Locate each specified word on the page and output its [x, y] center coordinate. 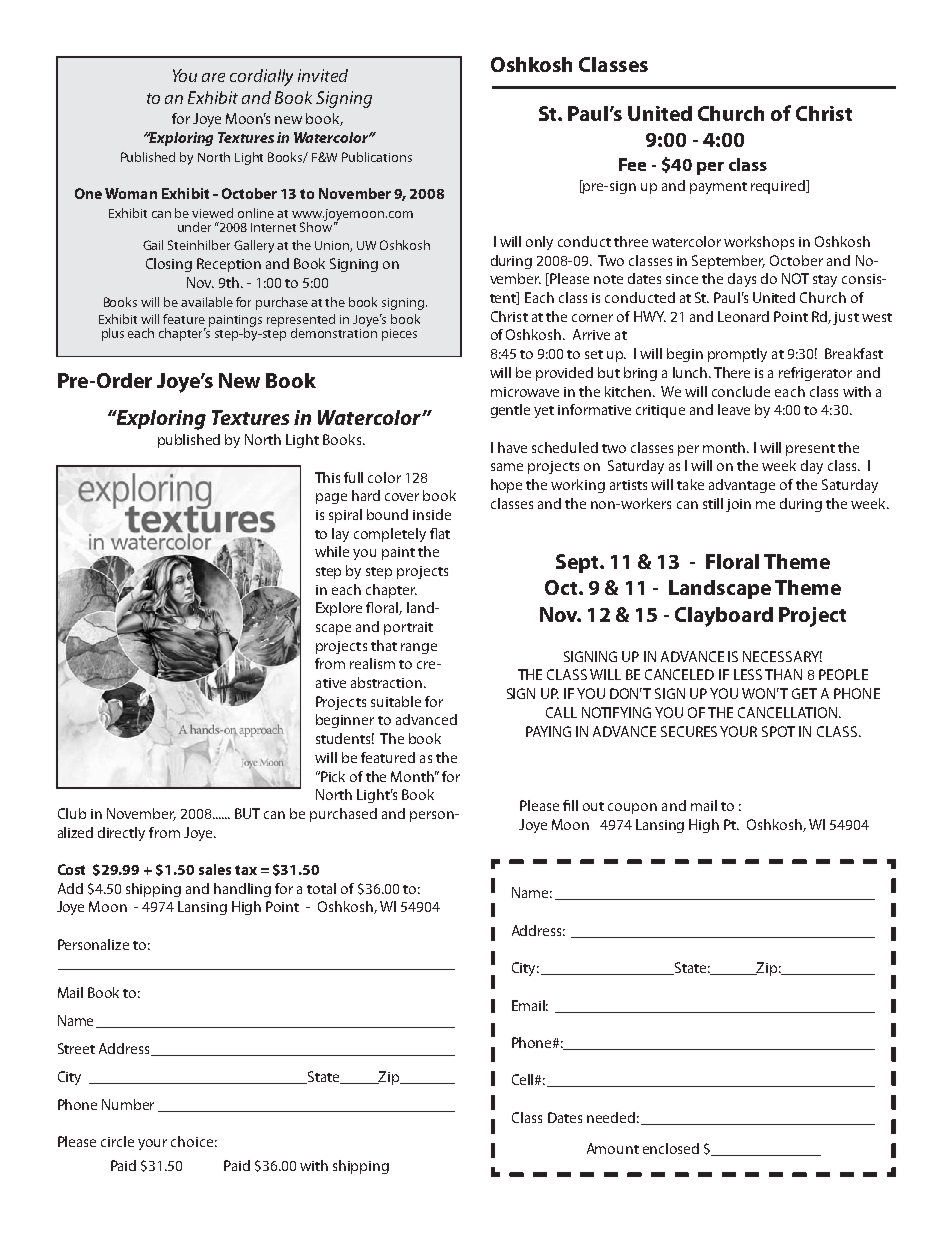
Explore [339, 609]
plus [113, 334]
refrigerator [815, 374]
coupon [632, 808]
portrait [408, 628]
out [593, 806]
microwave [525, 392]
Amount [613, 1148]
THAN [783, 674]
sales [215, 869]
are [213, 77]
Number [128, 1104]
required [779, 187]
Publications [377, 157]
